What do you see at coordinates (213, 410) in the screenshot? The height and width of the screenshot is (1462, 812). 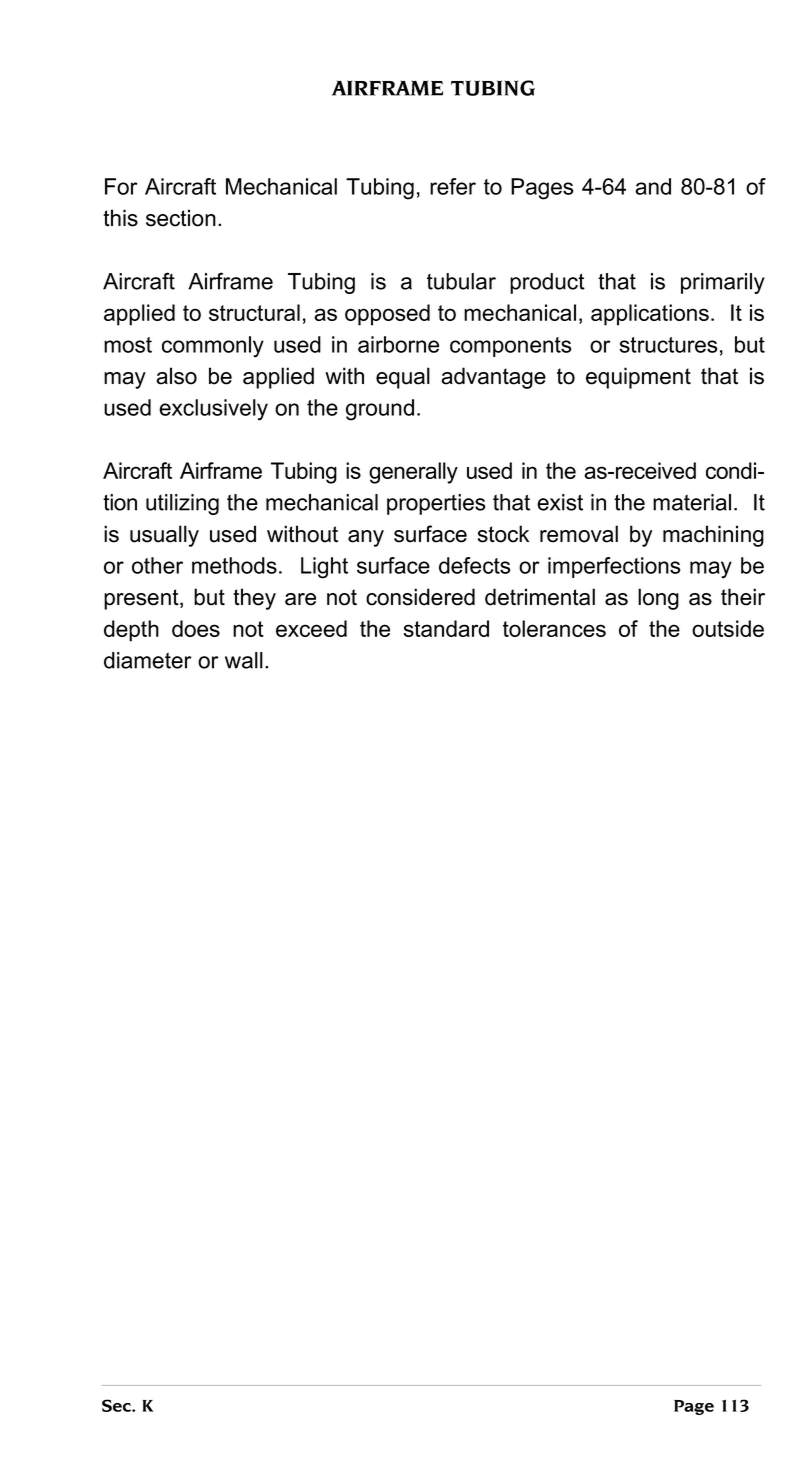 I see `exclusively` at bounding box center [213, 410].
